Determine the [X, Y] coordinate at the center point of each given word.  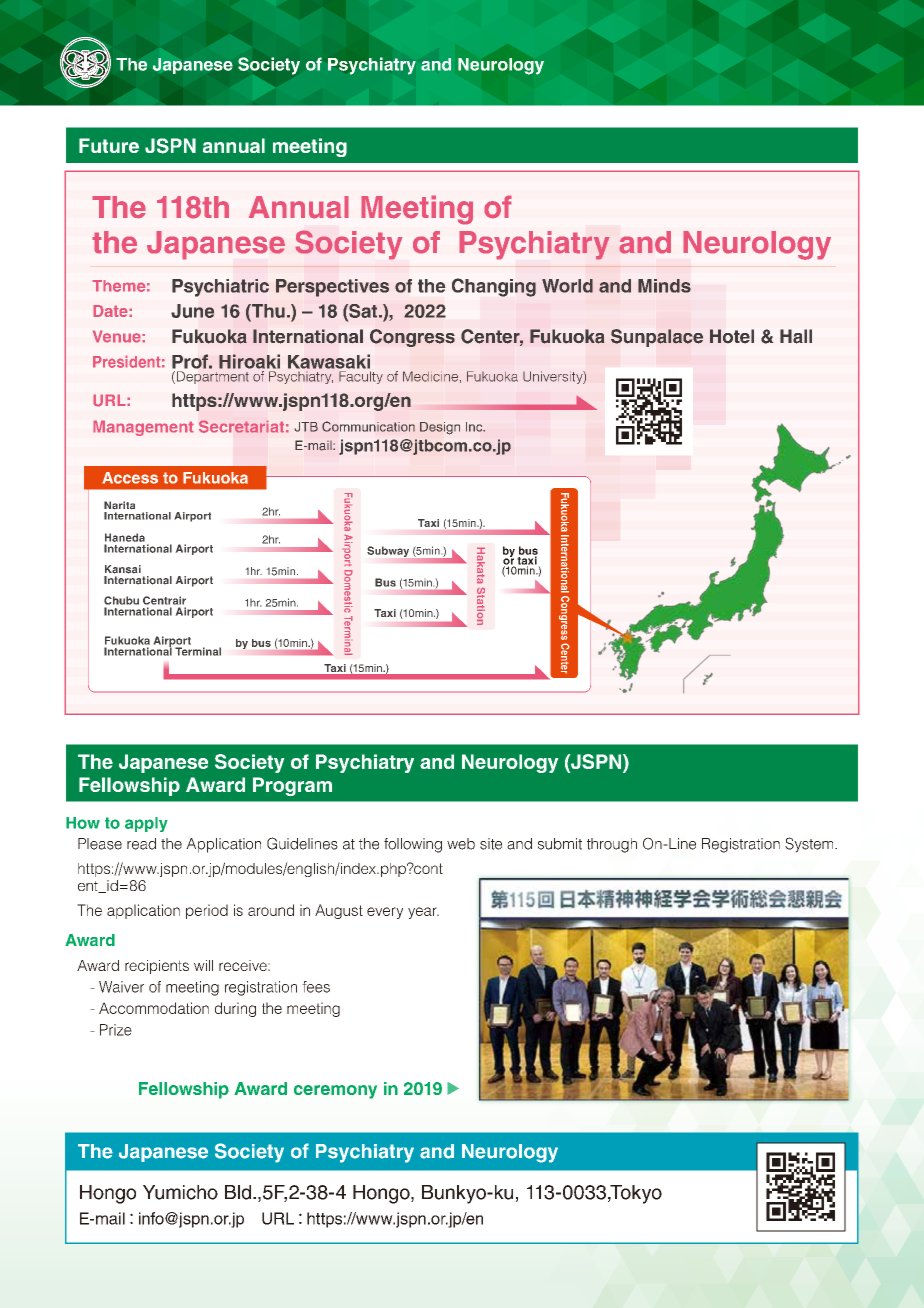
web [461, 844]
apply [146, 824]
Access [130, 478]
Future [109, 145]
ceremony [335, 1092]
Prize [116, 1030]
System [810, 845]
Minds [664, 286]
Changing [494, 287]
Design [440, 428]
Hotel [732, 336]
